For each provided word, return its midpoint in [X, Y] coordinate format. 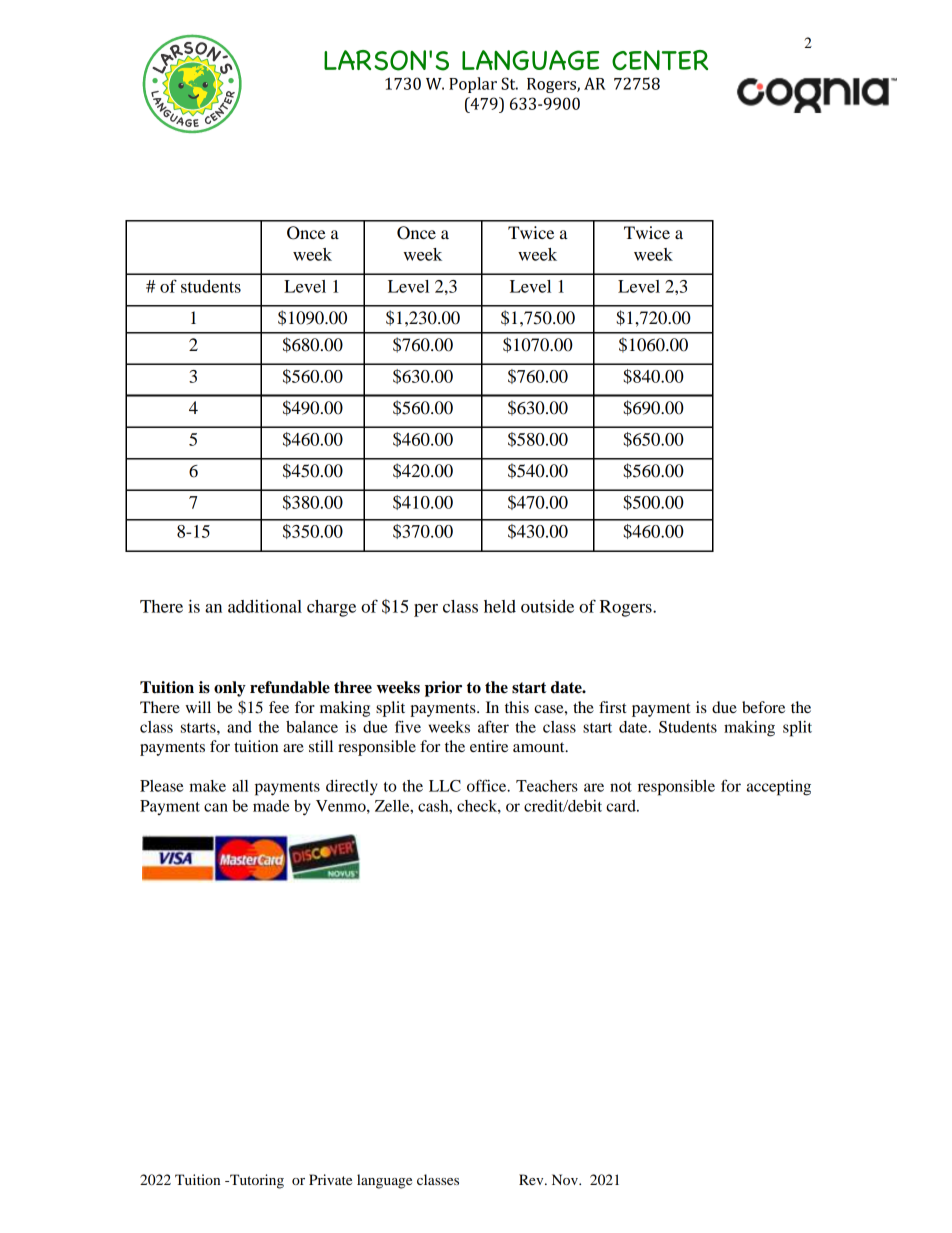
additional [265, 606]
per [426, 610]
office [488, 785]
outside [547, 606]
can [216, 807]
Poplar [473, 85]
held [500, 606]
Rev [532, 1179]
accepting [779, 788]
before [763, 707]
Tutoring [256, 1181]
